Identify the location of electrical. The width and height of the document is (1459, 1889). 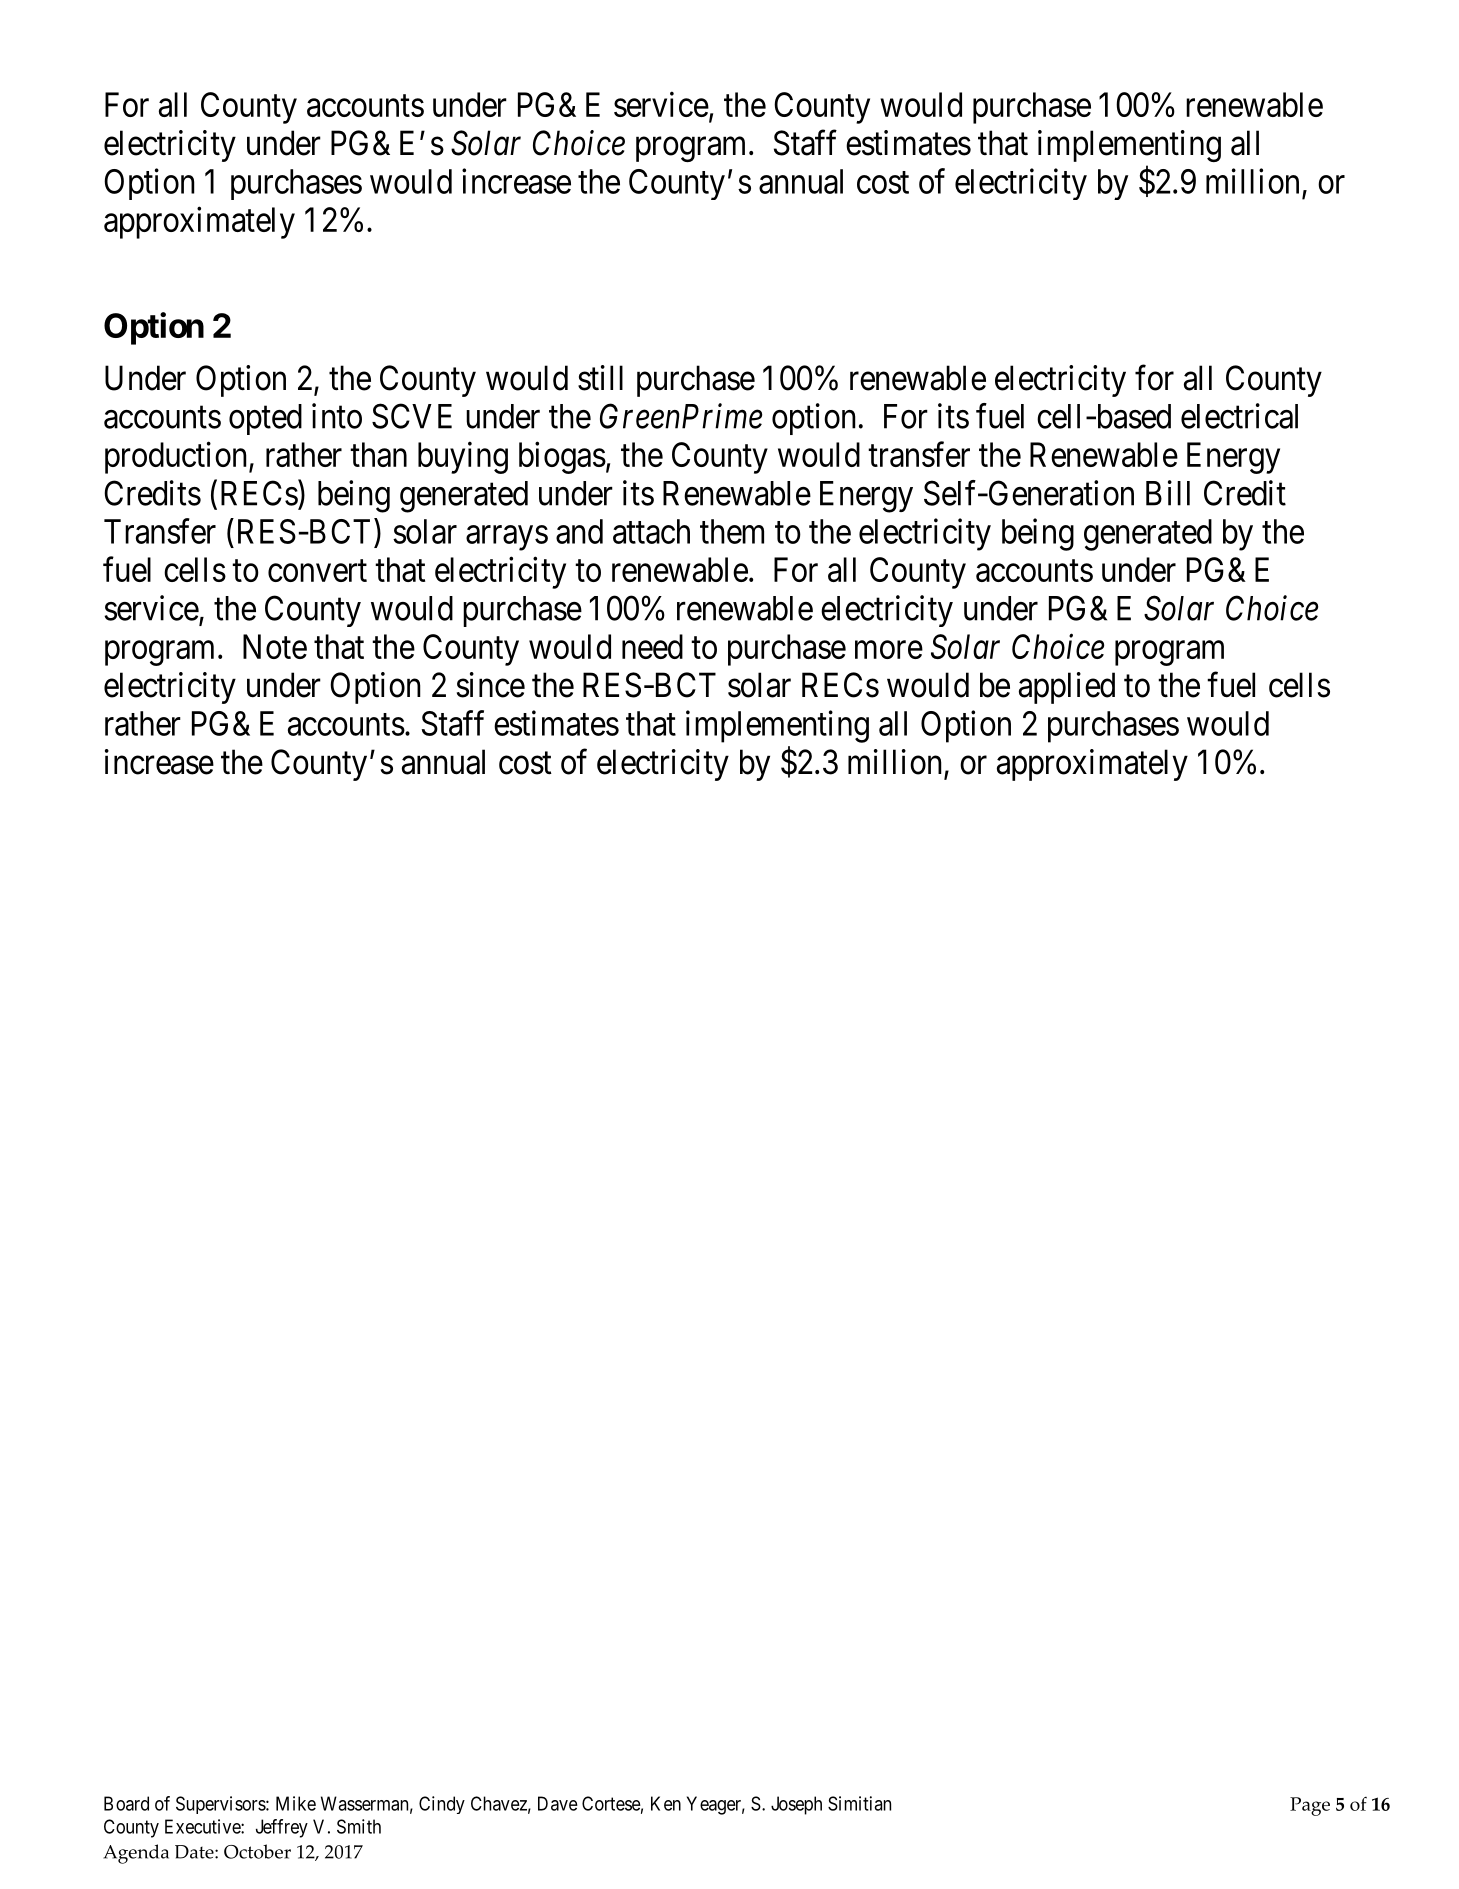
(1239, 416).
